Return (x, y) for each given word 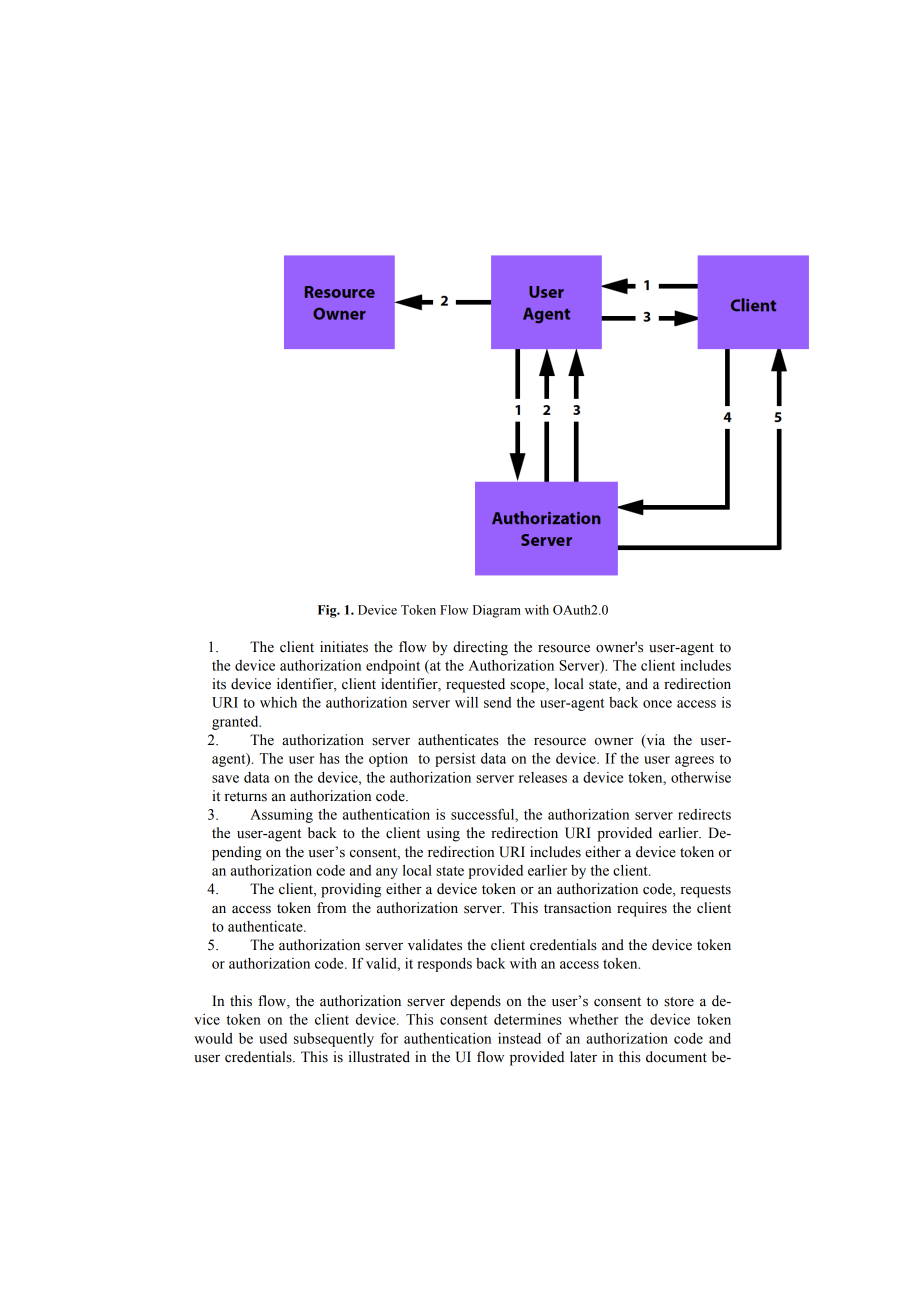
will (466, 702)
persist (455, 760)
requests (706, 891)
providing (351, 890)
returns (246, 797)
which (278, 702)
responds (444, 965)
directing (480, 648)
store (679, 1002)
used (273, 1038)
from (331, 908)
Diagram (497, 611)
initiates (344, 647)
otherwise (701, 777)
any (387, 873)
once (657, 704)
